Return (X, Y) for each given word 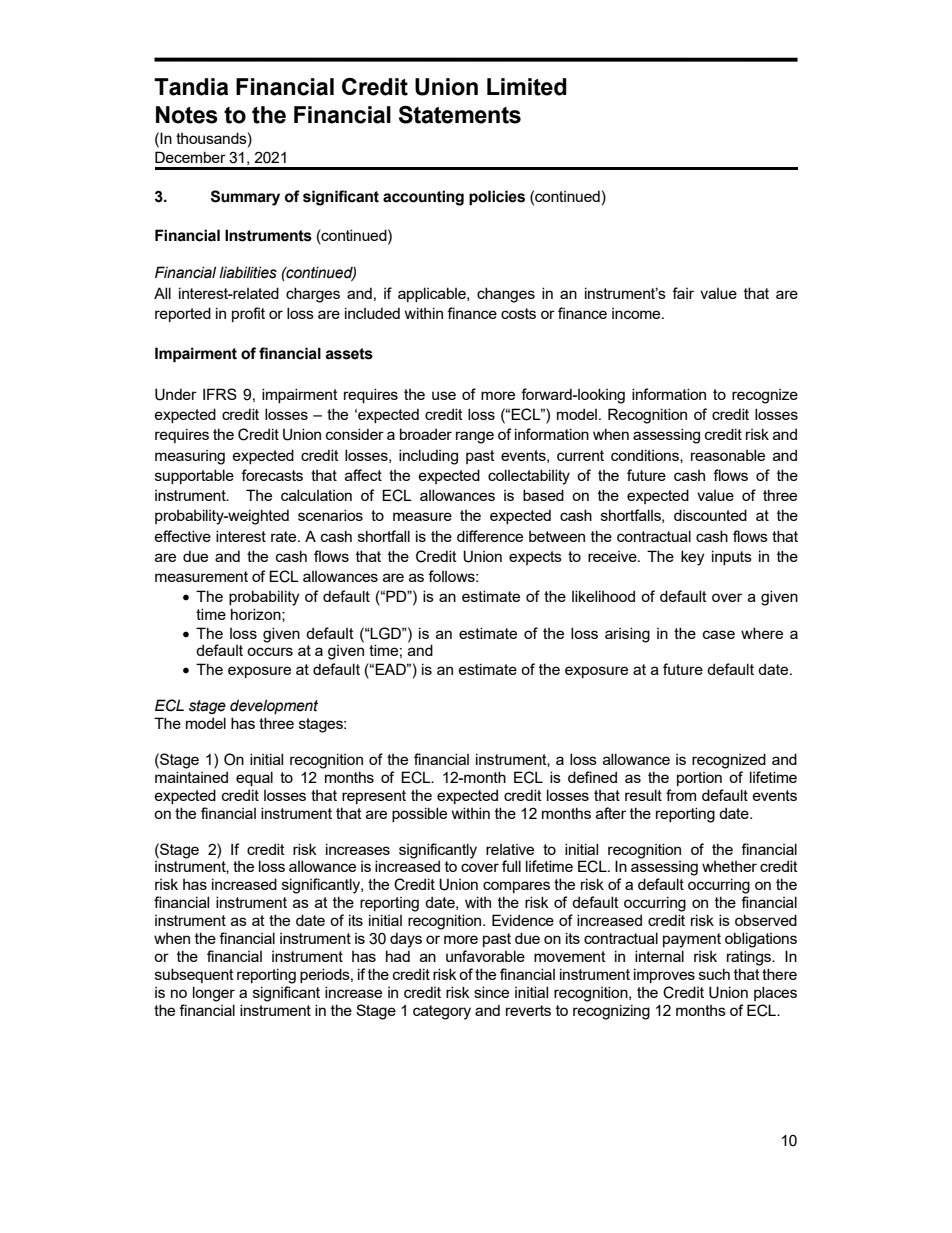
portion (699, 779)
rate (285, 536)
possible (419, 814)
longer (214, 994)
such (714, 974)
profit (248, 314)
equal (254, 778)
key (692, 558)
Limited (527, 87)
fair (683, 293)
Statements (460, 115)
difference (490, 536)
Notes (187, 115)
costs (518, 313)
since (491, 992)
